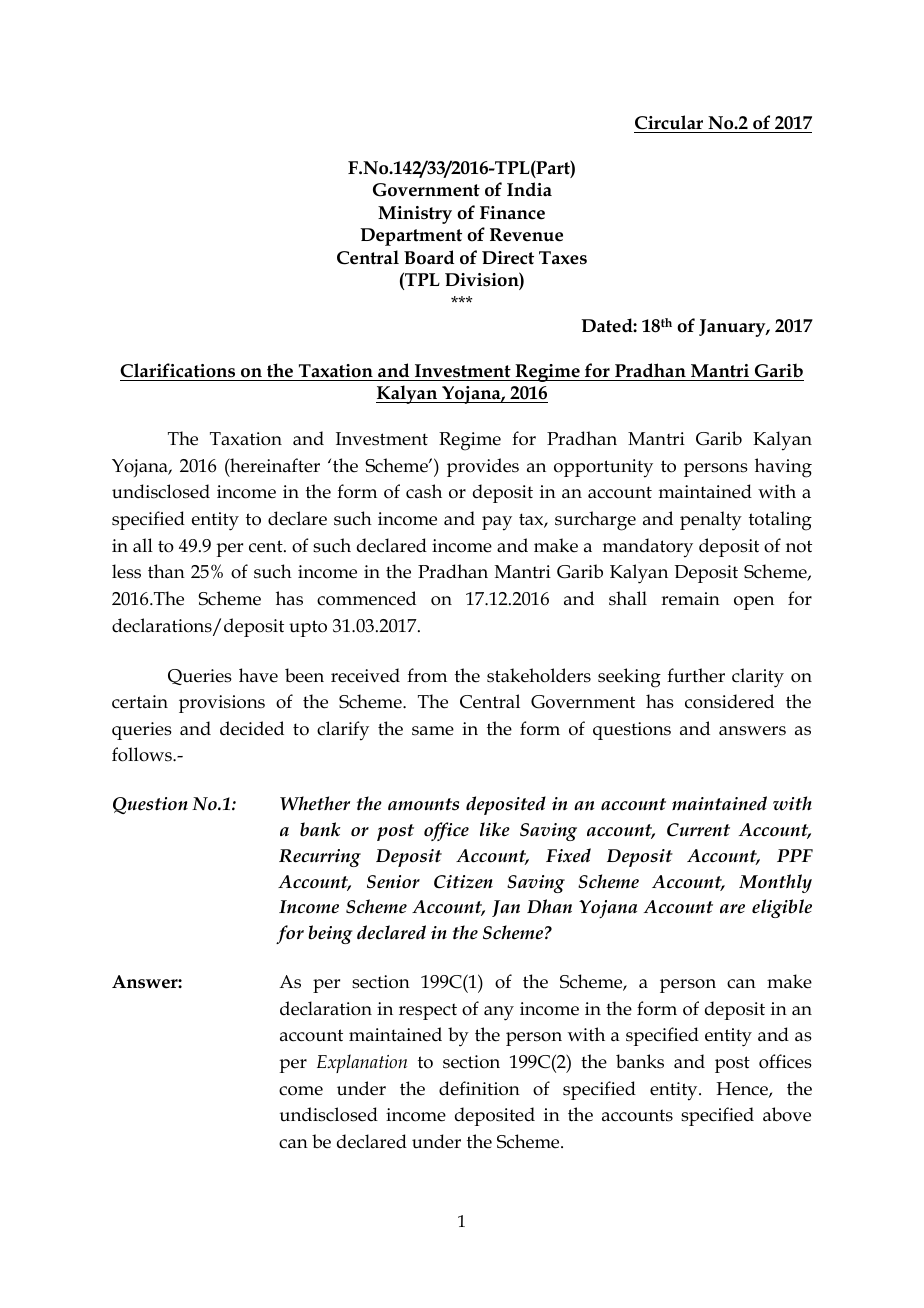  What do you see at coordinates (177, 370) in the page?
I see `Clarifications` at bounding box center [177, 370].
